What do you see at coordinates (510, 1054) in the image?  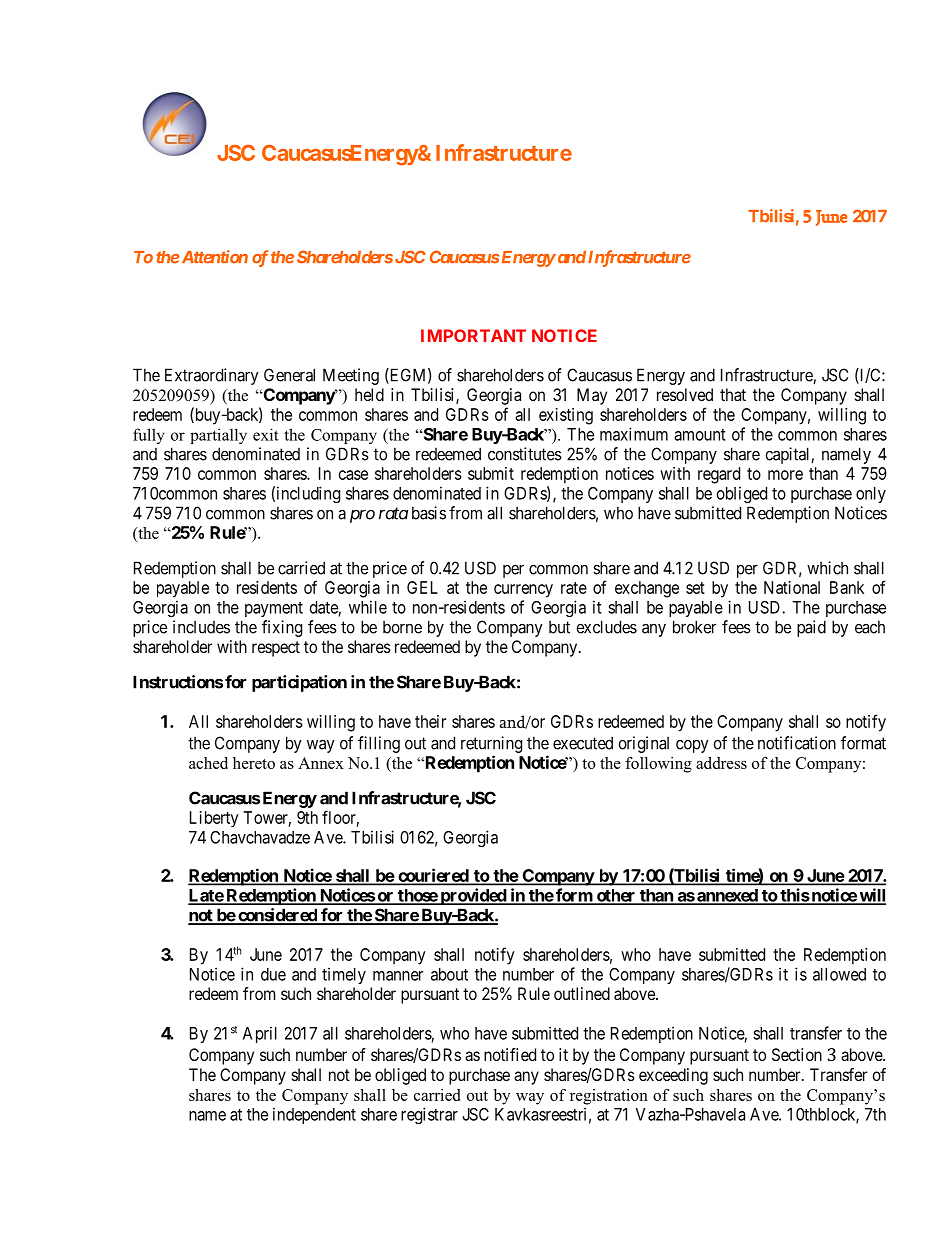 I see `notified` at bounding box center [510, 1054].
